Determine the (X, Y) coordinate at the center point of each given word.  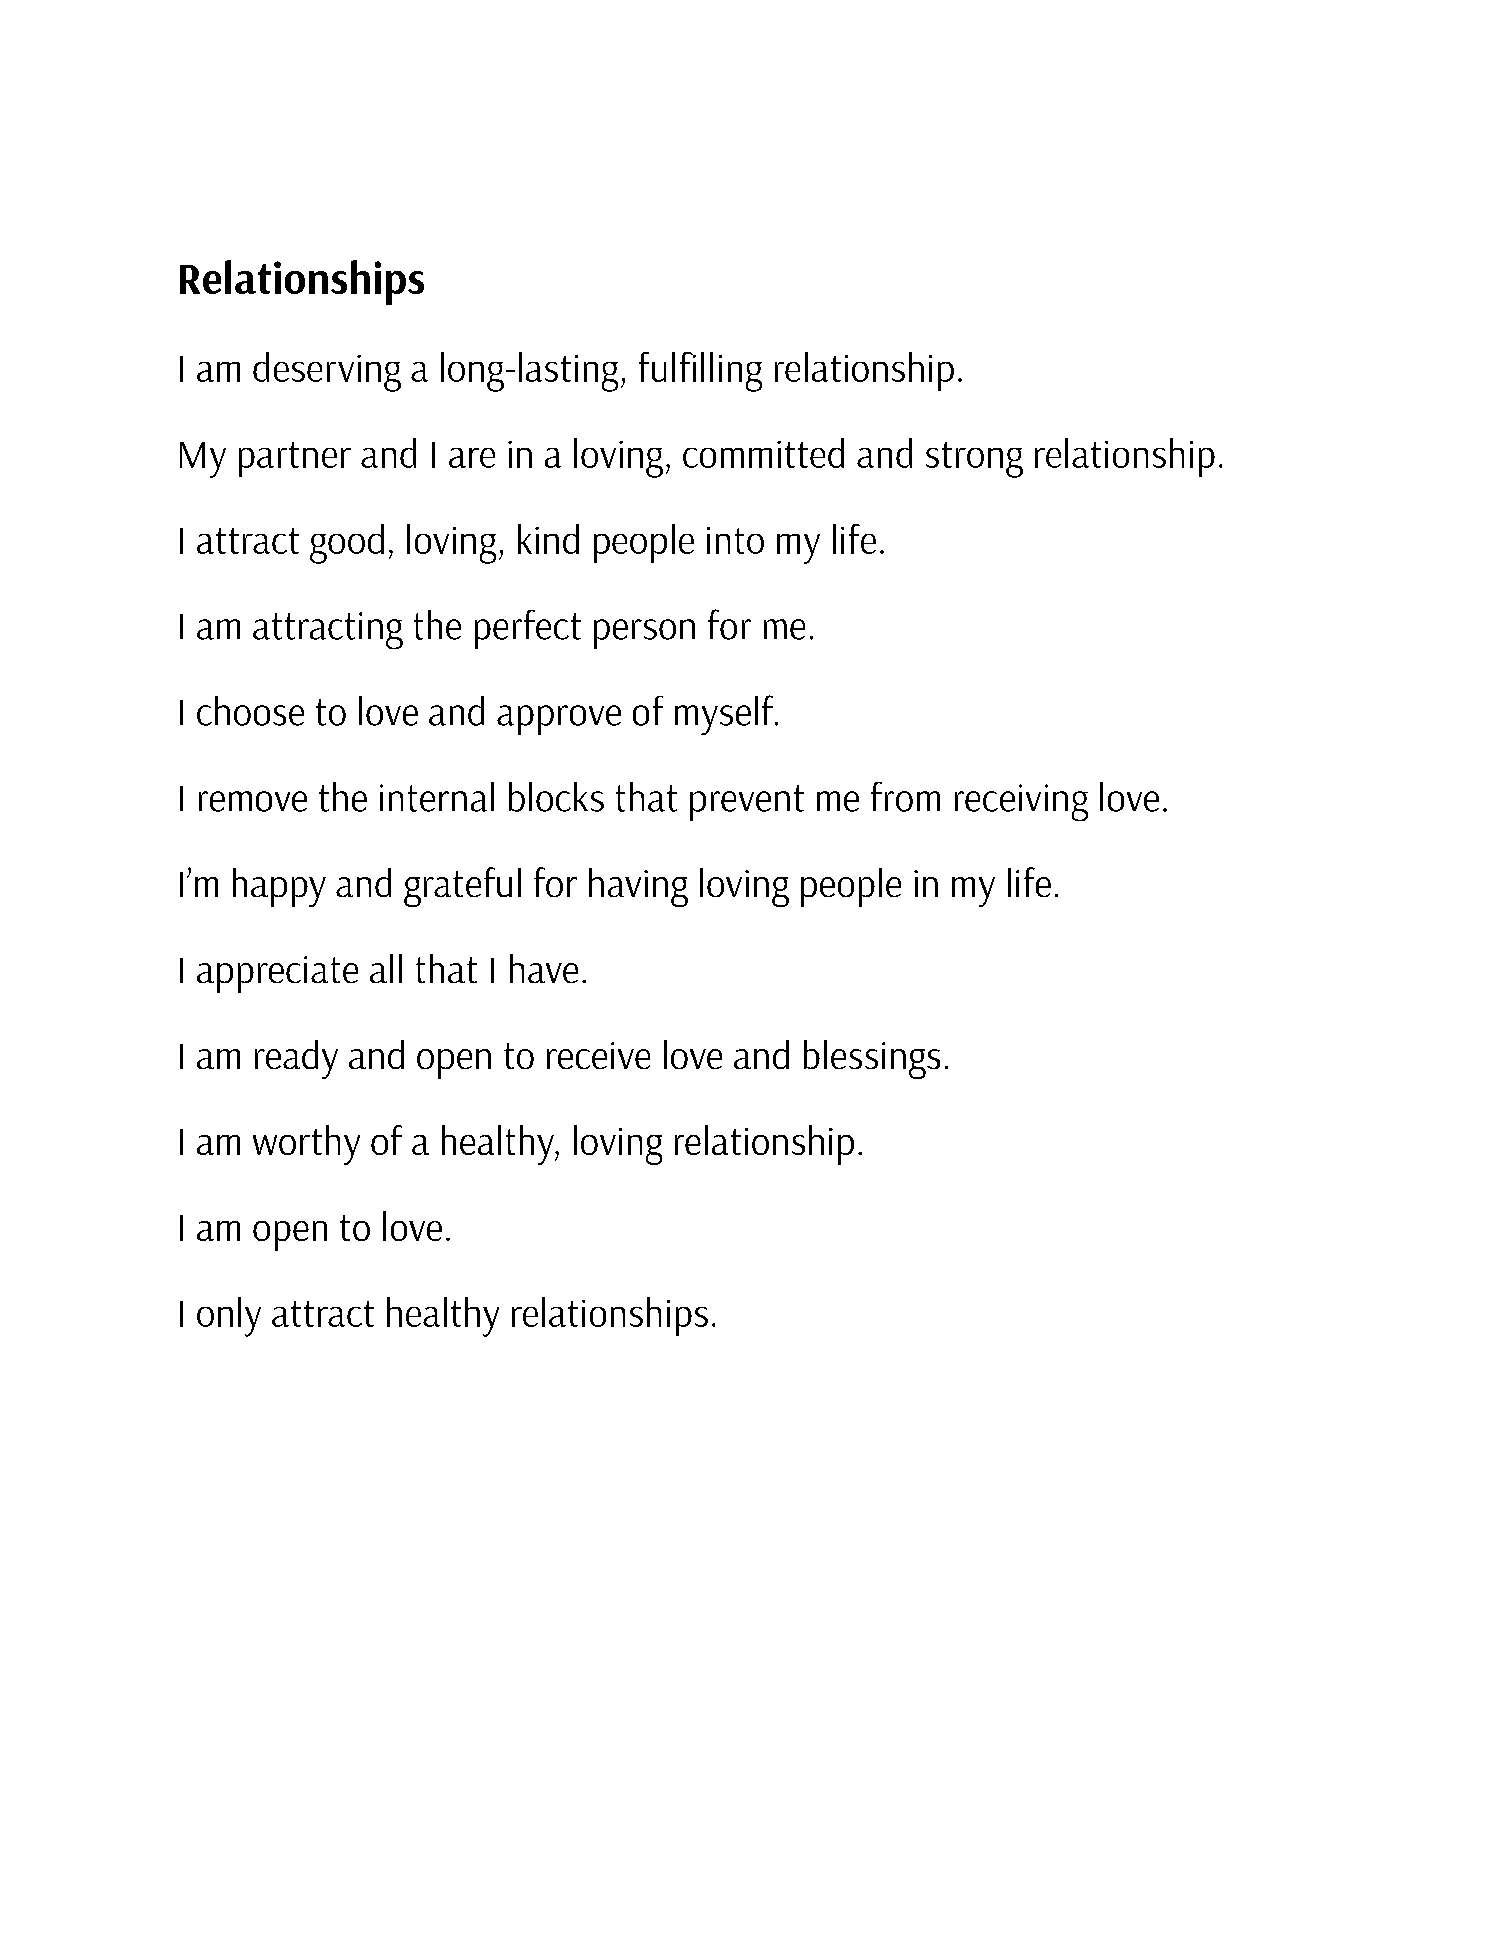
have (544, 968)
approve (559, 720)
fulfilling (700, 372)
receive (598, 1055)
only (229, 1317)
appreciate (277, 974)
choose (250, 711)
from (905, 797)
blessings (872, 1059)
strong (974, 460)
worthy (306, 1145)
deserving (327, 372)
